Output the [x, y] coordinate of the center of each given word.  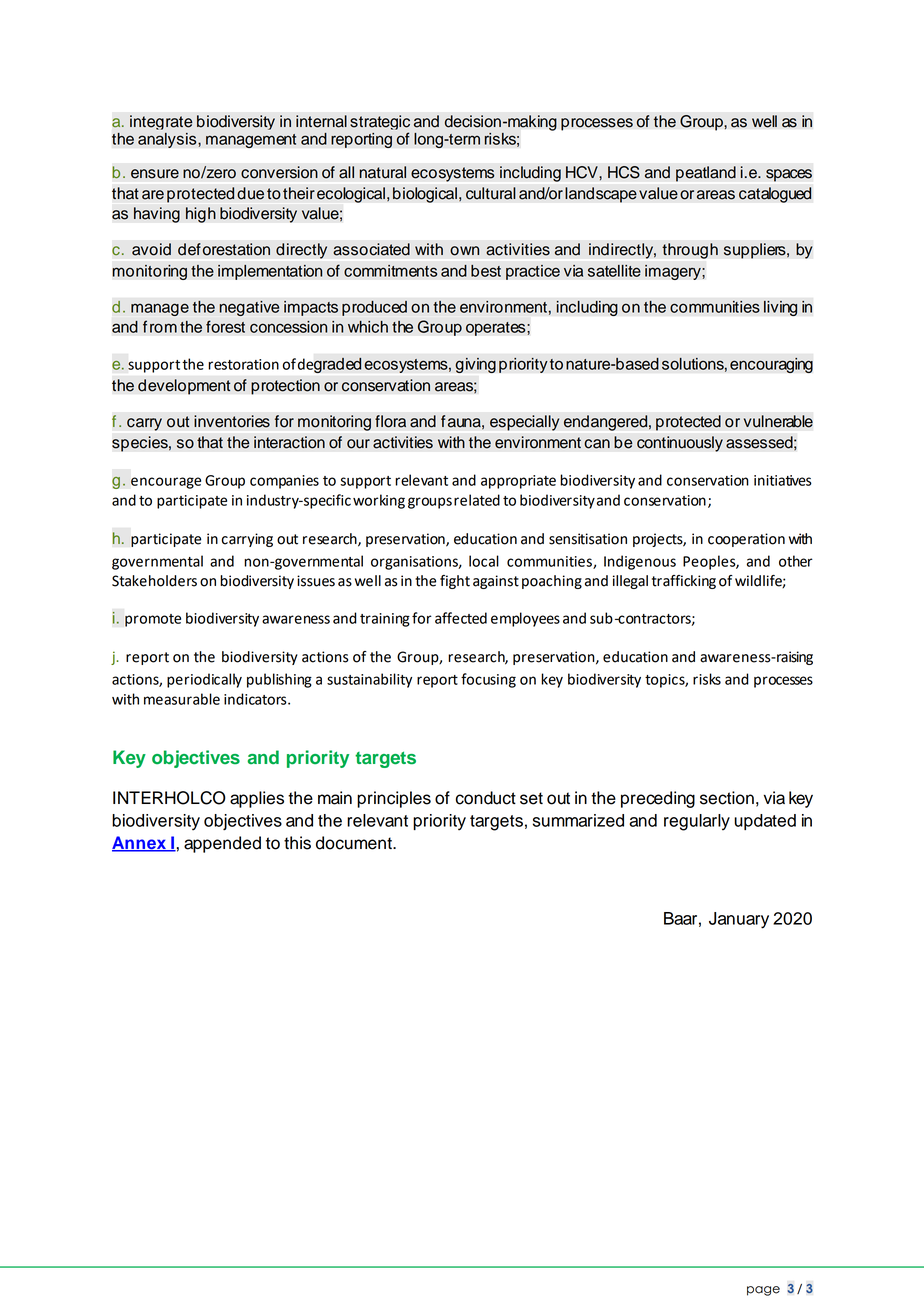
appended [222, 844]
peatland [706, 174]
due [250, 193]
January [739, 920]
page [763, 1291]
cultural [491, 193]
